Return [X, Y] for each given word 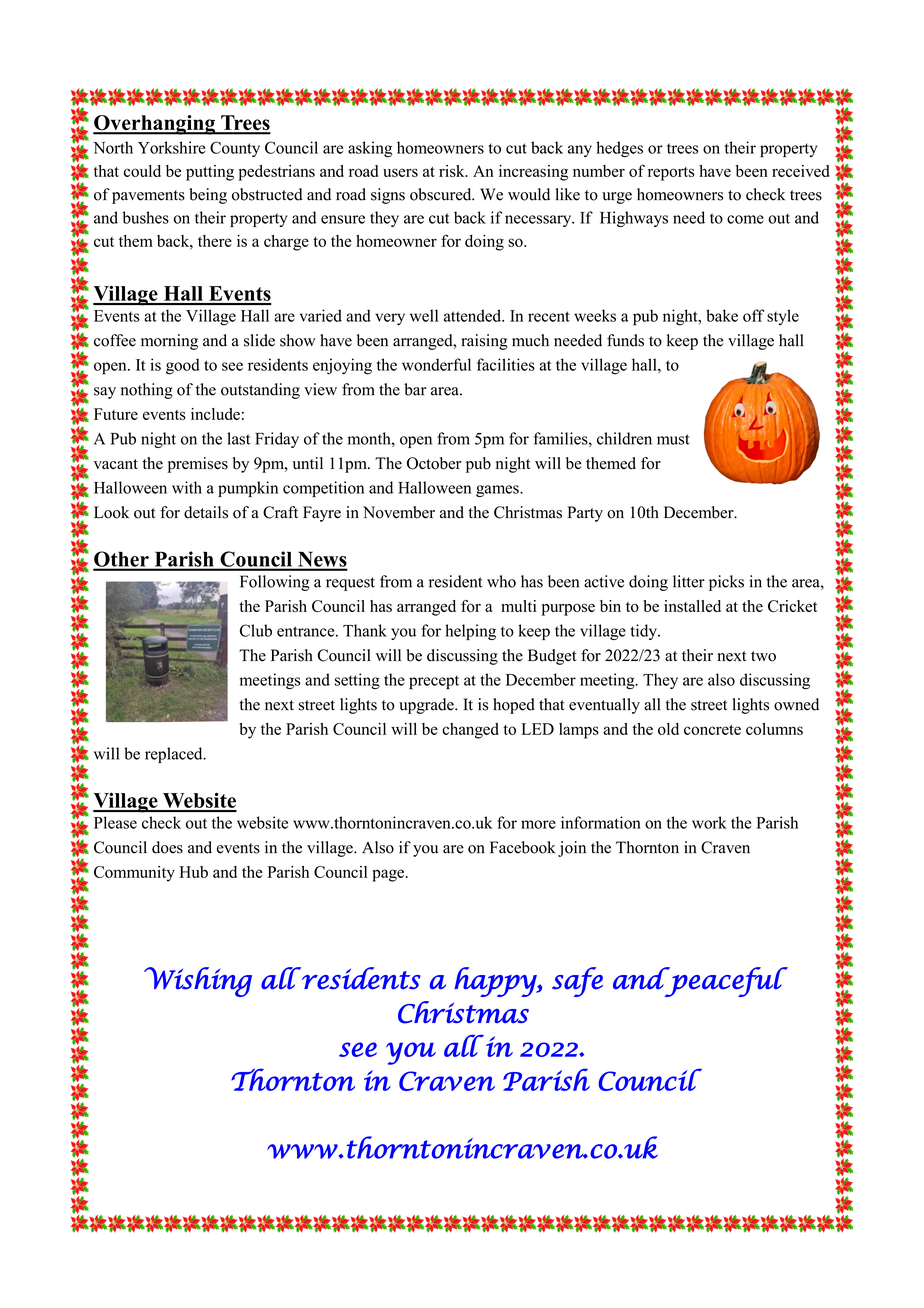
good [183, 366]
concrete [712, 730]
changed [470, 731]
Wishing [198, 982]
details [206, 512]
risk [453, 171]
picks [726, 583]
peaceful [725, 982]
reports [671, 174]
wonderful [436, 364]
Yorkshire [171, 147]
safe [577, 982]
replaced [175, 755]
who [501, 581]
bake [722, 315]
